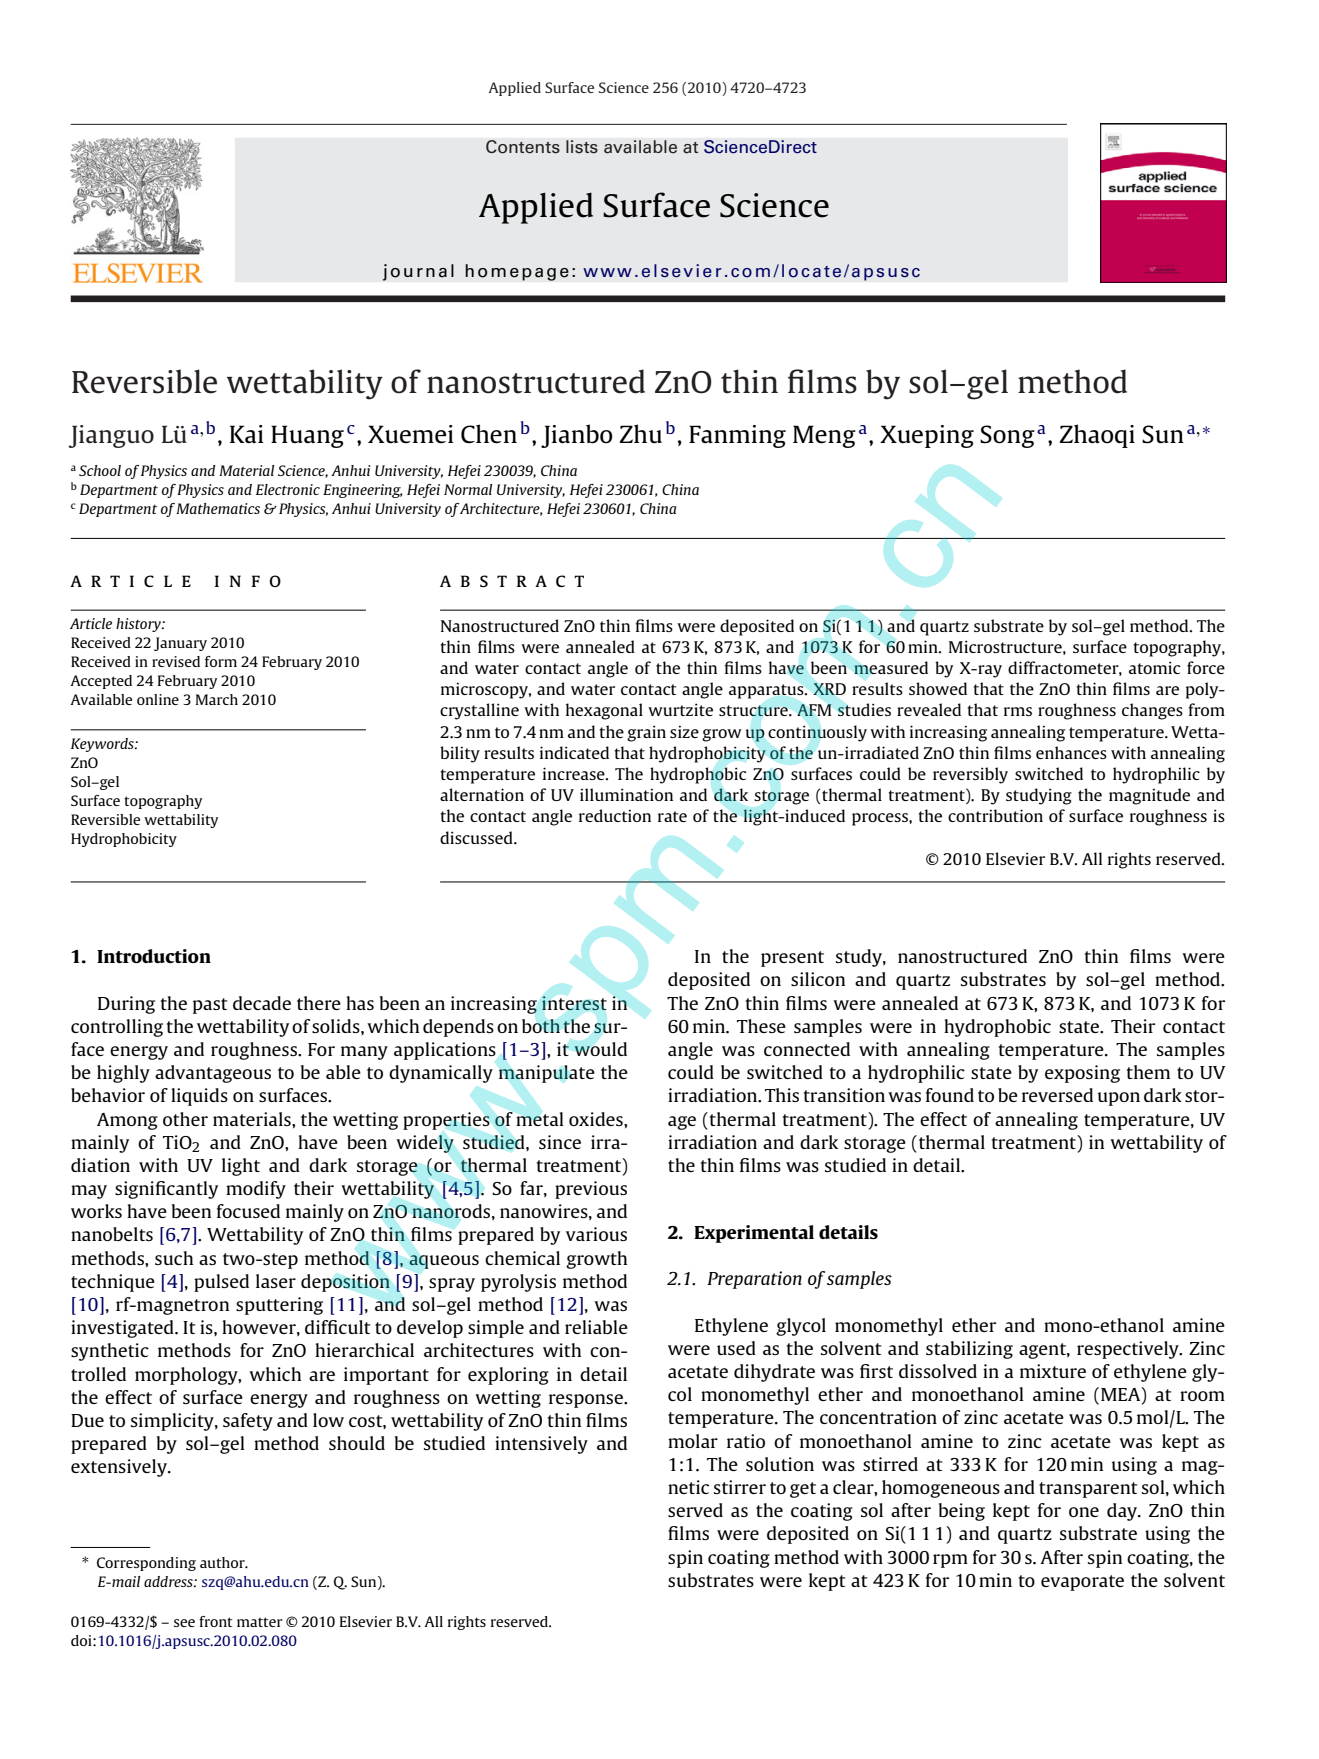  What do you see at coordinates (523, 147) in the screenshot?
I see `Contents` at bounding box center [523, 147].
